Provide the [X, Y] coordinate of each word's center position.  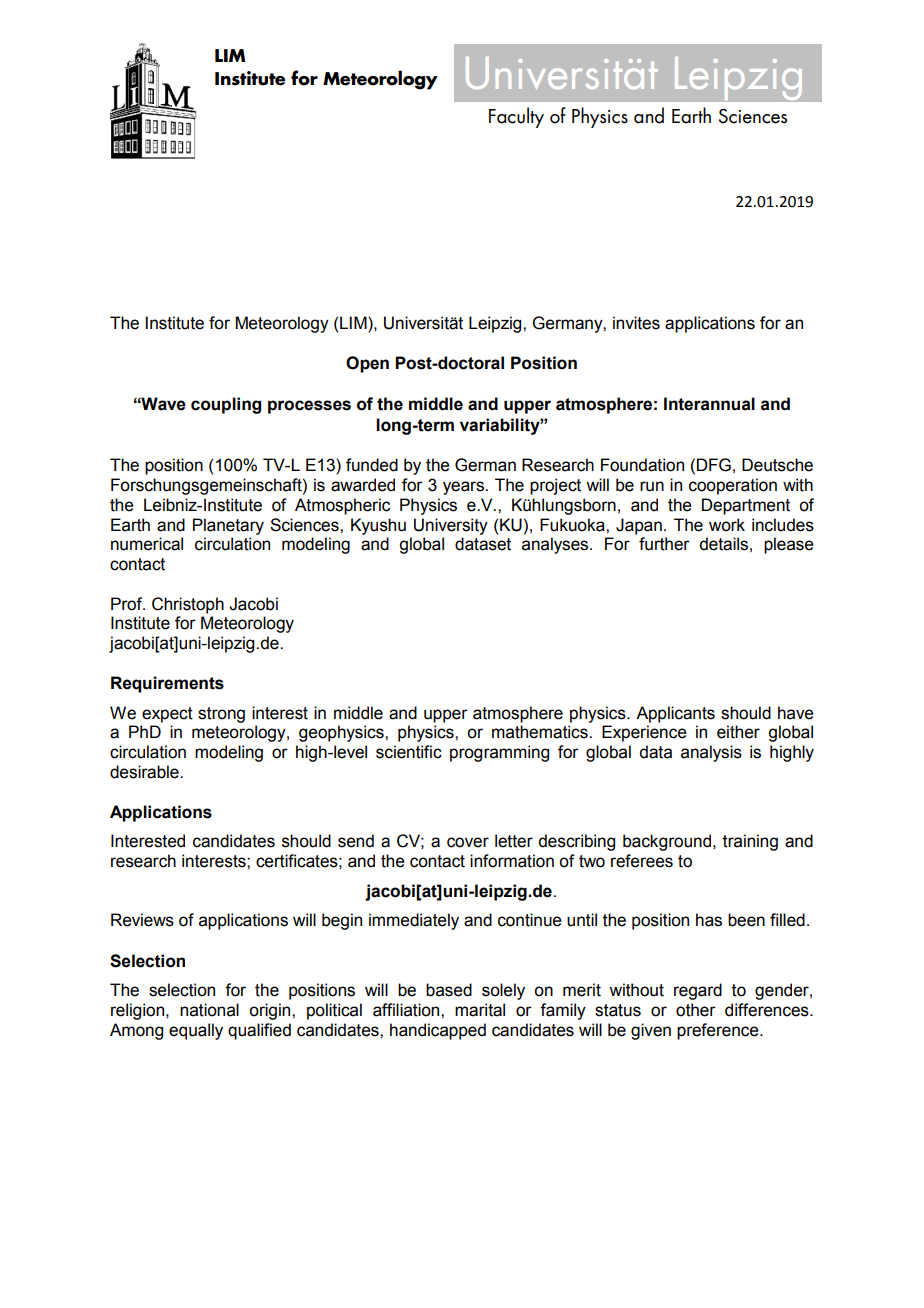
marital [480, 1010]
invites [636, 323]
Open [367, 364]
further [664, 544]
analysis [711, 753]
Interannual [709, 404]
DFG [714, 465]
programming [499, 753]
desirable [145, 772]
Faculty [516, 117]
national [209, 1010]
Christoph [188, 605]
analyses [556, 545]
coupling [226, 405]
